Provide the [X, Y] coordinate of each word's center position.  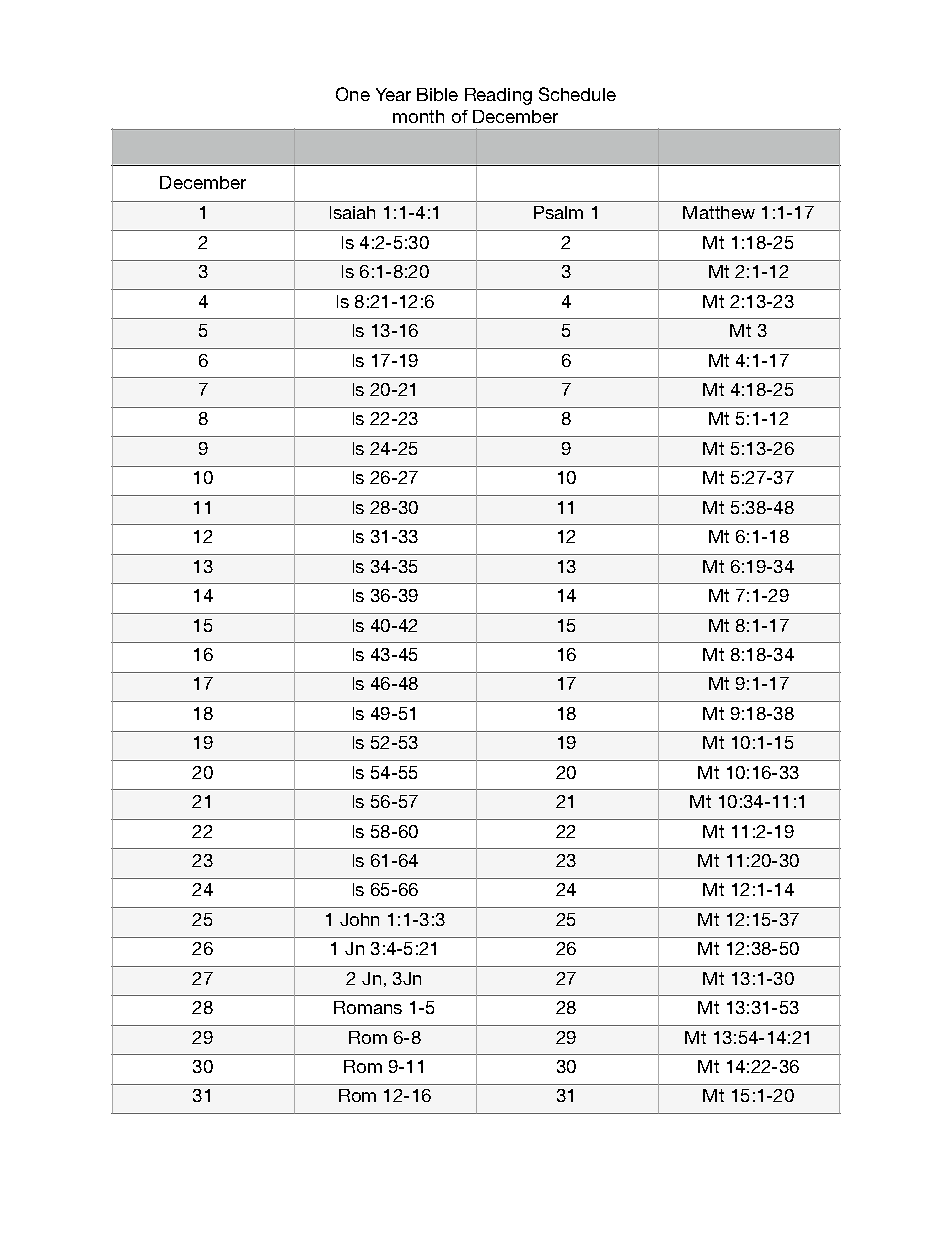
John [359, 919]
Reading [498, 96]
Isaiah [352, 212]
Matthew [719, 212]
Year [393, 94]
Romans [368, 1007]
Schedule [577, 94]
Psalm [558, 212]
